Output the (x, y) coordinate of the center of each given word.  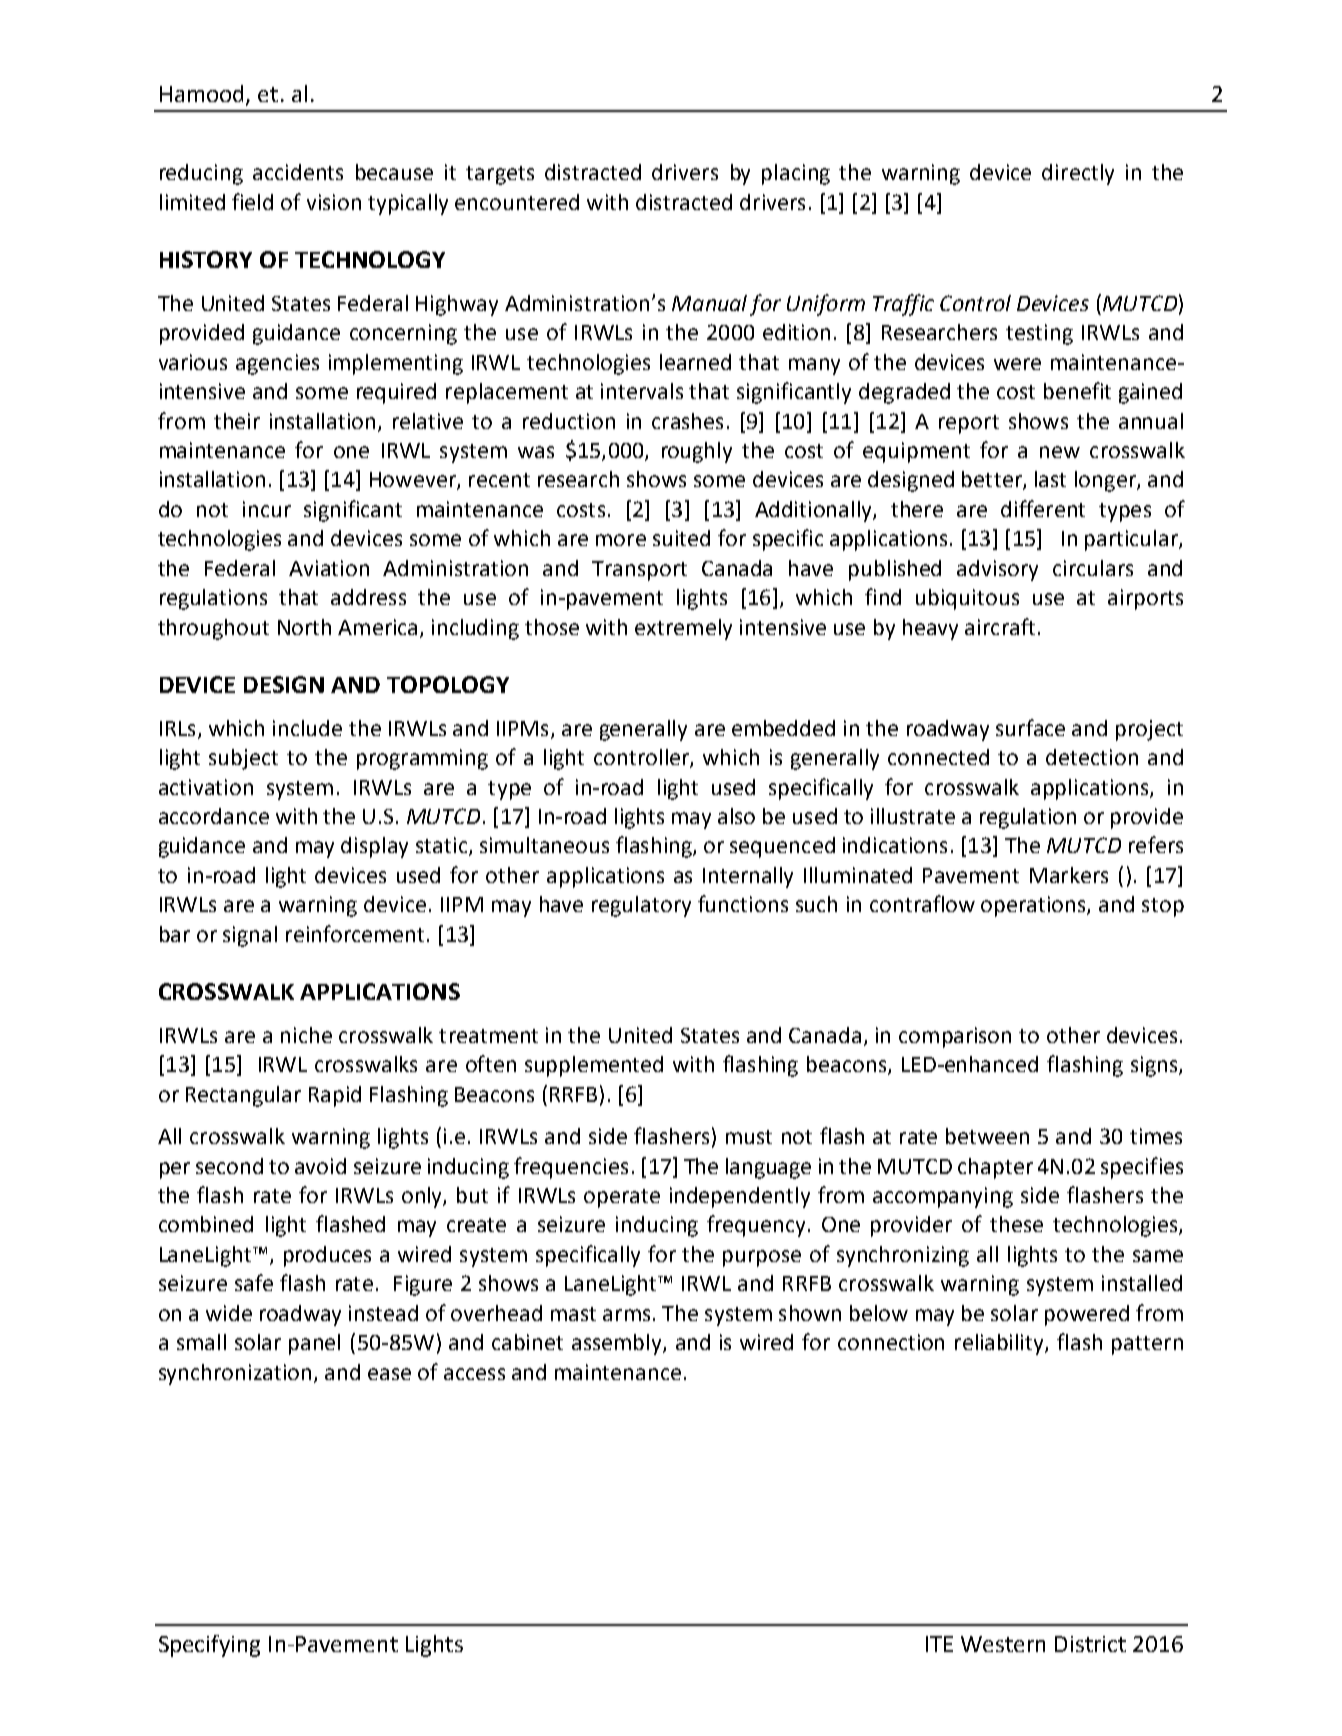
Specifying (209, 1646)
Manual (709, 303)
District (1090, 1644)
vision (334, 202)
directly (1078, 174)
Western (1003, 1644)
